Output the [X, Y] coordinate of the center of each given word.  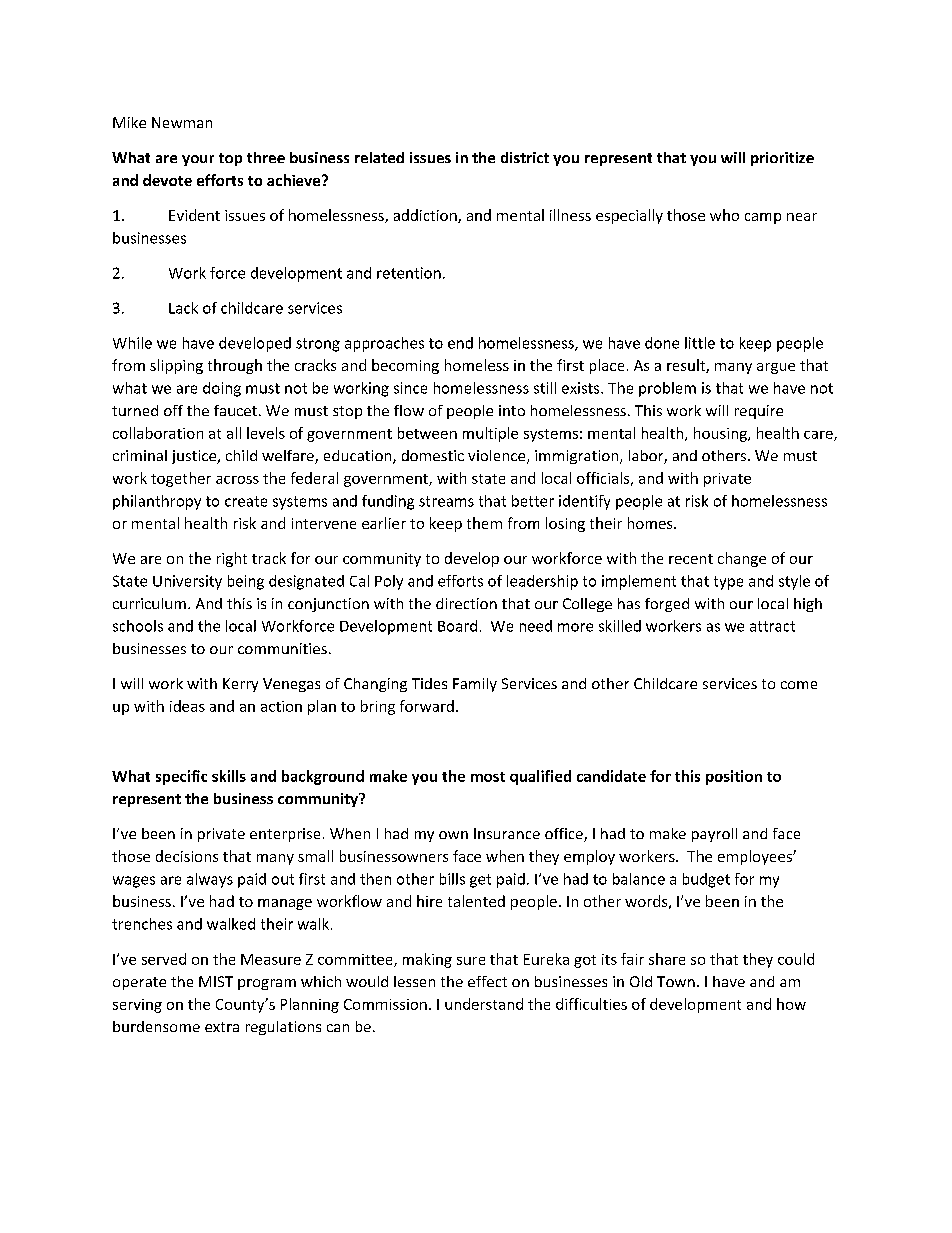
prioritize [782, 159]
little [700, 343]
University [187, 582]
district [525, 157]
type [728, 583]
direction [466, 603]
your [198, 160]
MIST [216, 981]
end [460, 343]
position [734, 777]
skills [229, 776]
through [235, 366]
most [488, 777]
